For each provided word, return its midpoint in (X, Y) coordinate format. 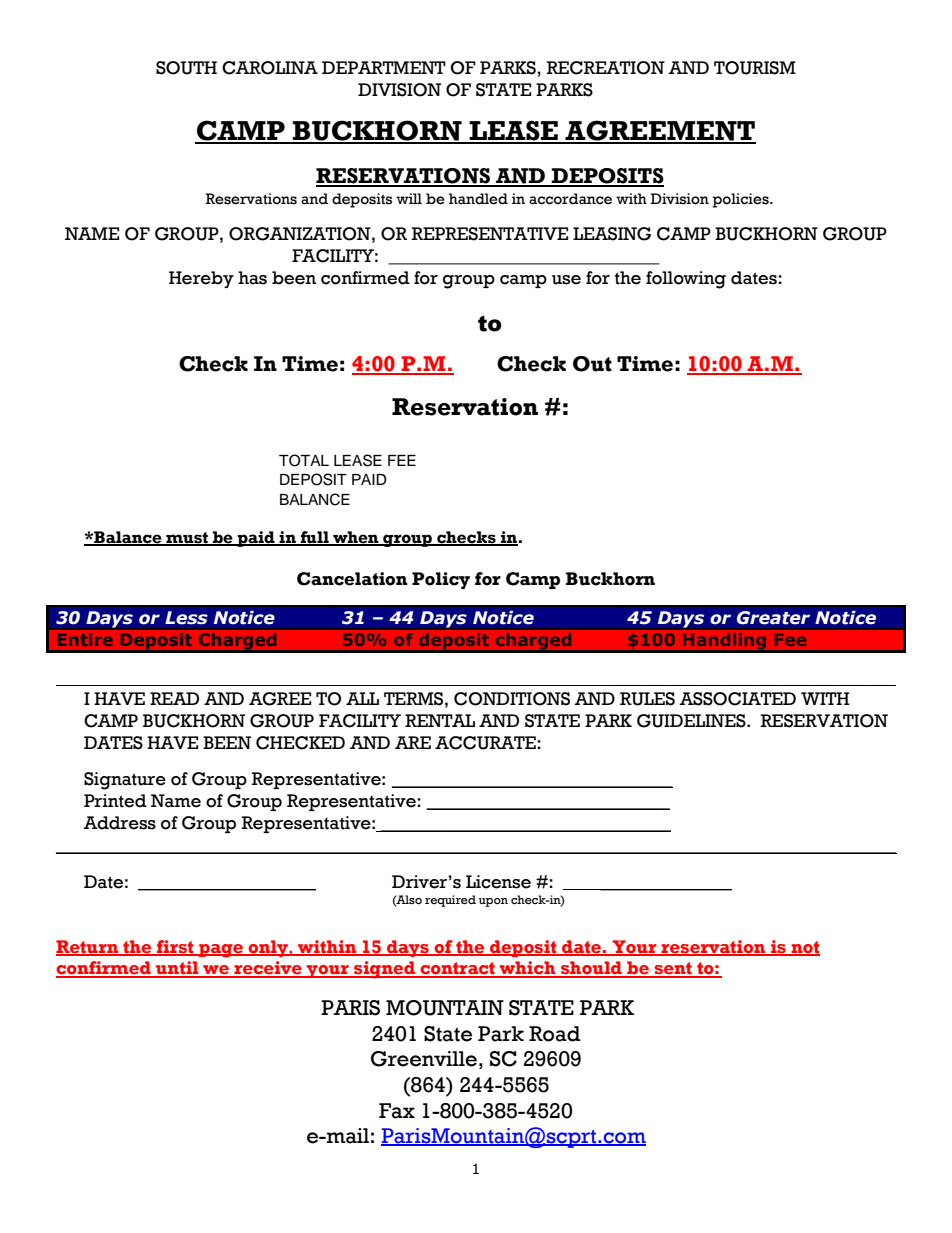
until (177, 969)
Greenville (424, 1059)
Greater (773, 618)
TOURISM (755, 68)
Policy (441, 580)
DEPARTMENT (384, 67)
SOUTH (186, 68)
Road (555, 1034)
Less (186, 618)
